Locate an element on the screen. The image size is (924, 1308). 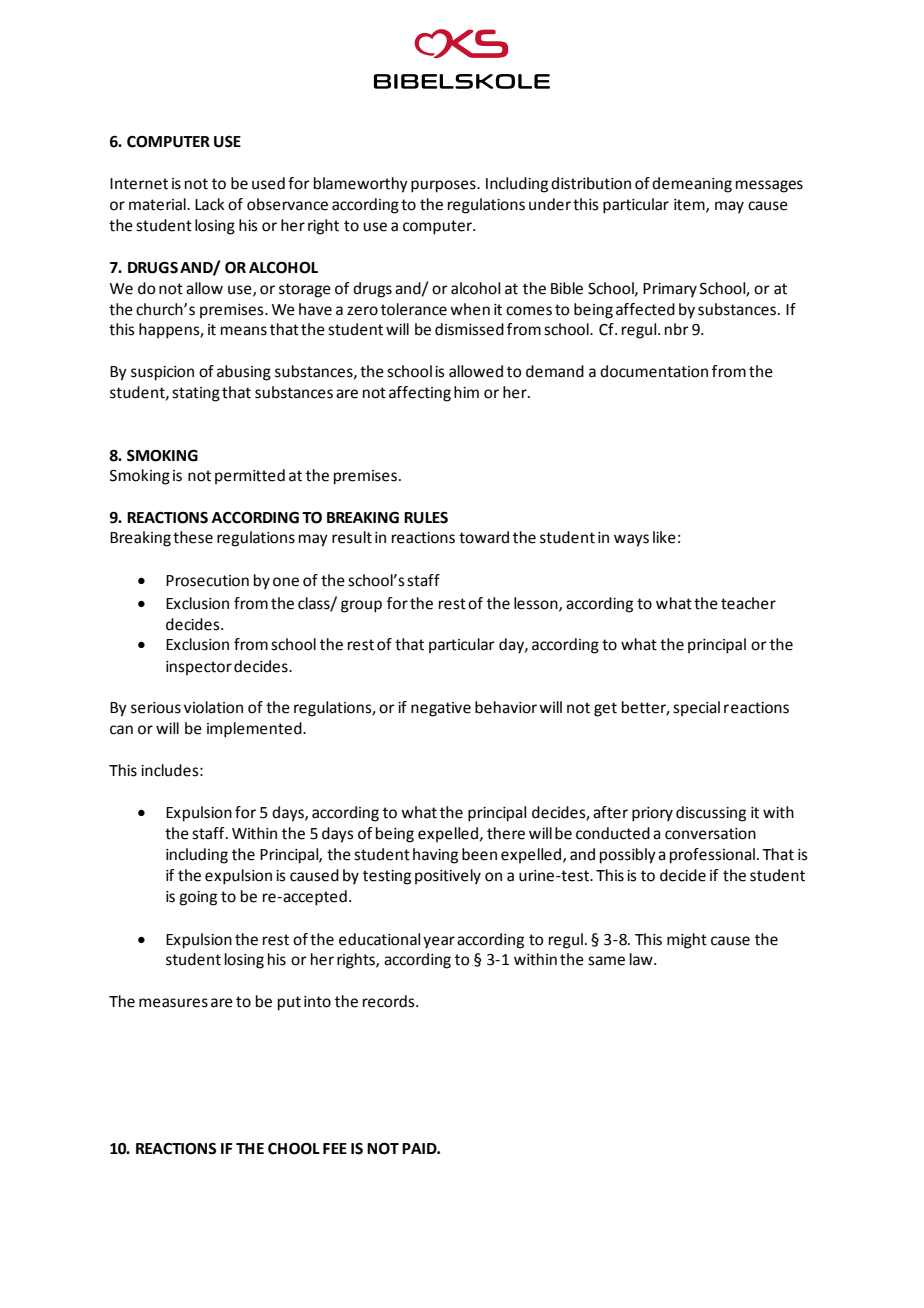
him is located at coordinates (466, 392).
